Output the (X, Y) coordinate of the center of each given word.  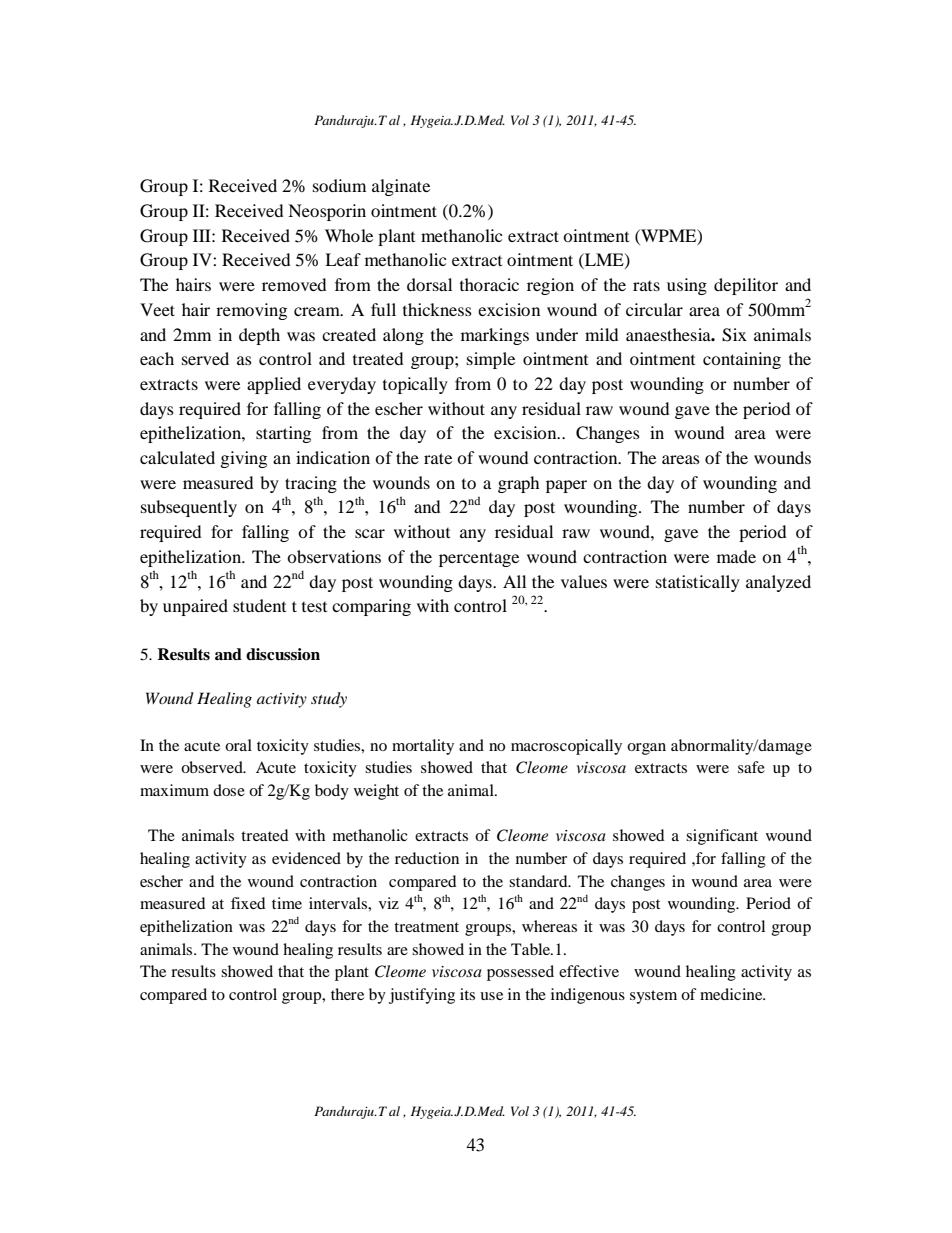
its (467, 994)
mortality (423, 747)
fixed (248, 903)
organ (646, 749)
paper (566, 486)
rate (438, 458)
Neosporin (327, 212)
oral (238, 745)
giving (243, 459)
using (687, 286)
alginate (401, 187)
